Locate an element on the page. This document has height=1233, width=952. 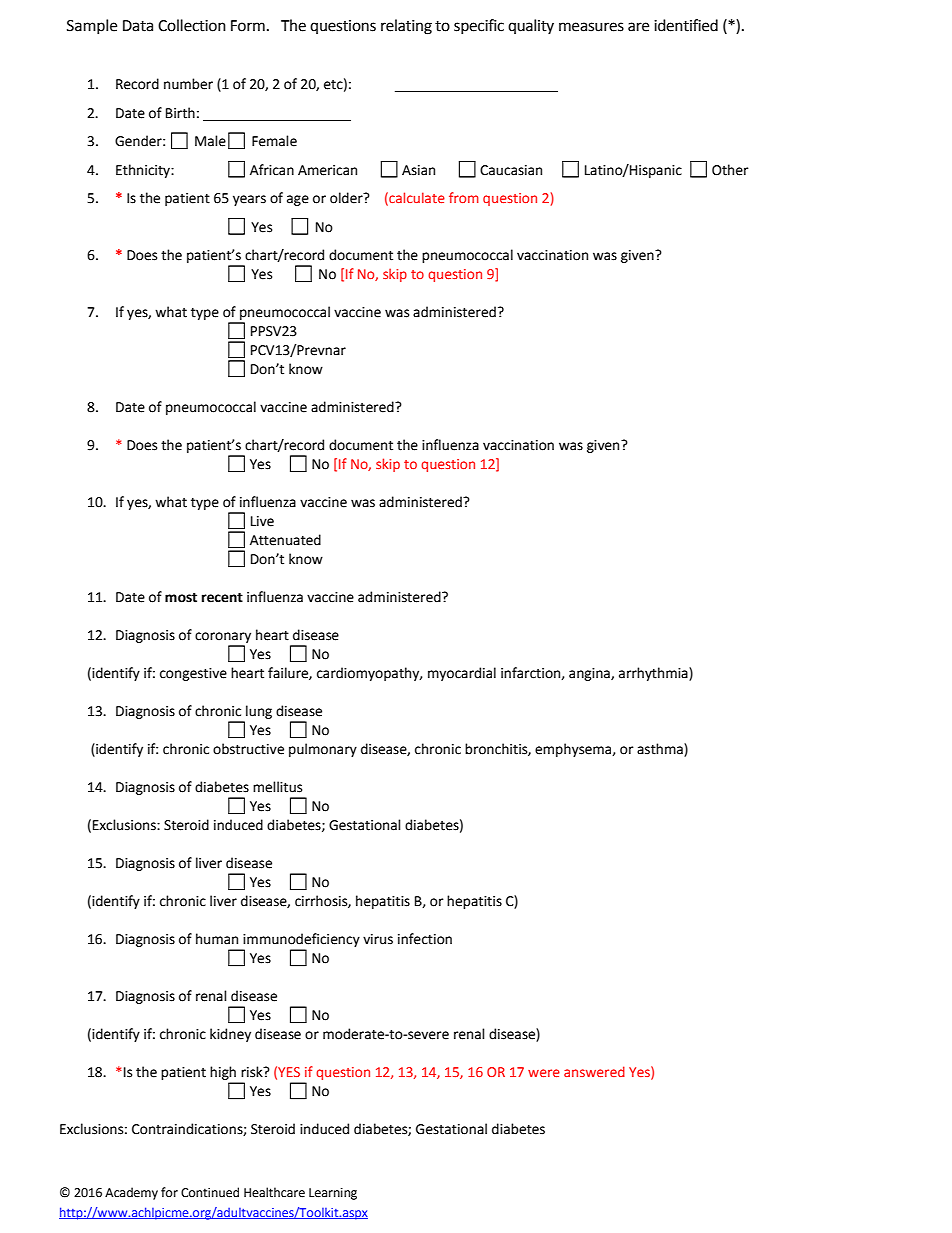
relating is located at coordinates (406, 27).
